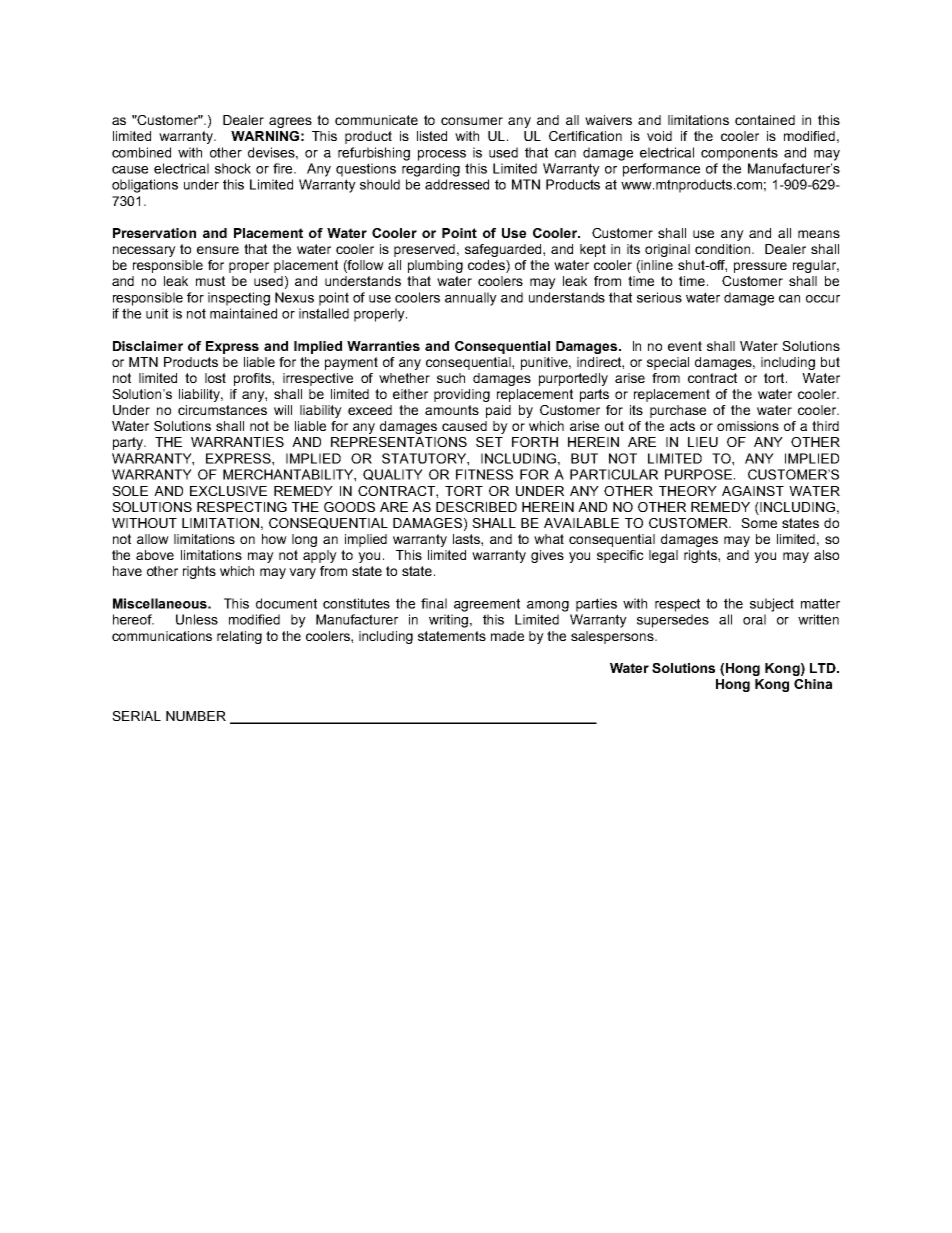  Describe the element at coordinates (507, 636) in the image. I see `made` at that location.
